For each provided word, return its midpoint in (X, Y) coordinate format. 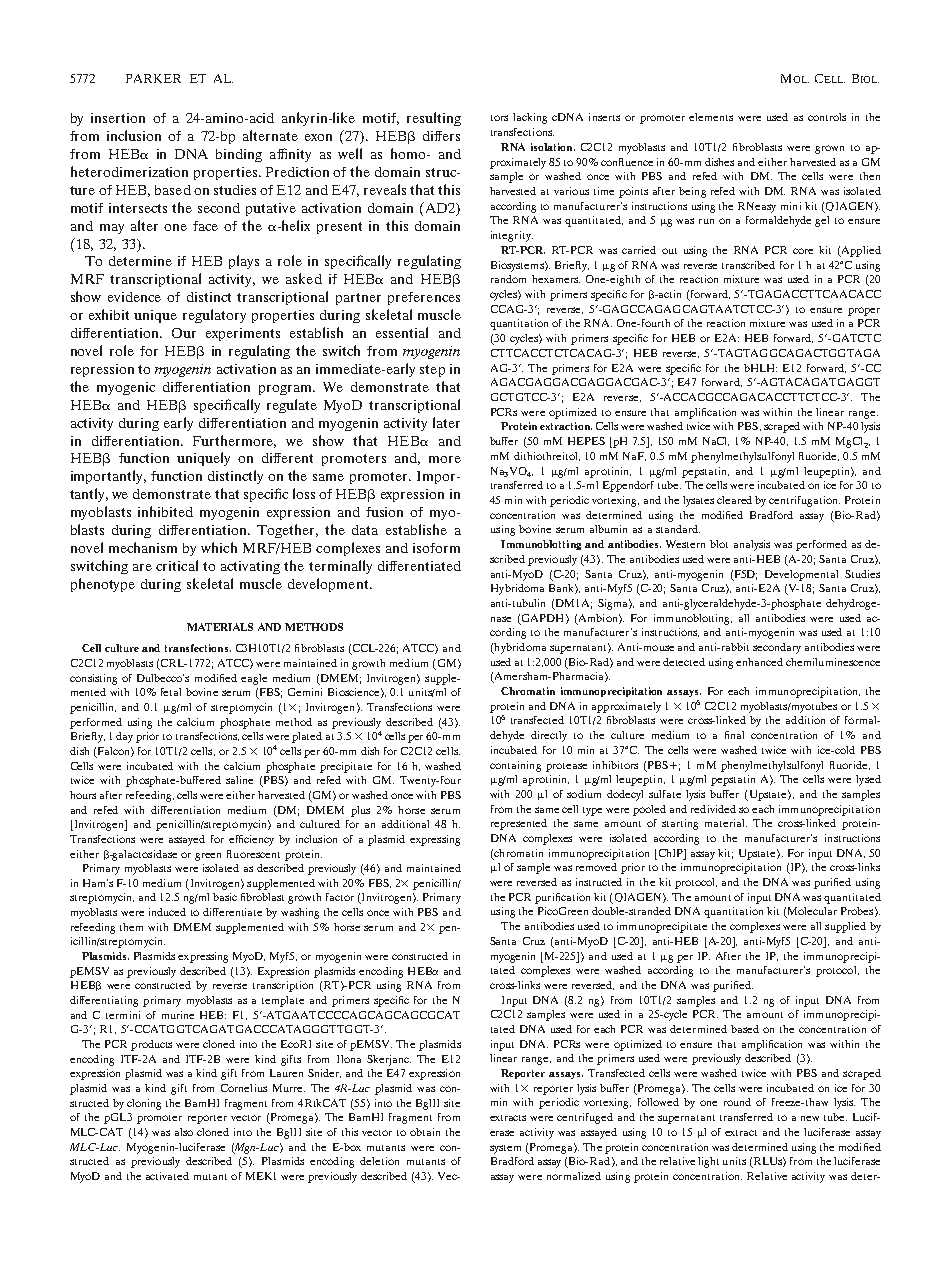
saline (239, 780)
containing (515, 766)
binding (239, 155)
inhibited (165, 511)
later (446, 422)
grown (829, 149)
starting (680, 824)
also (184, 1132)
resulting (434, 119)
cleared (734, 500)
